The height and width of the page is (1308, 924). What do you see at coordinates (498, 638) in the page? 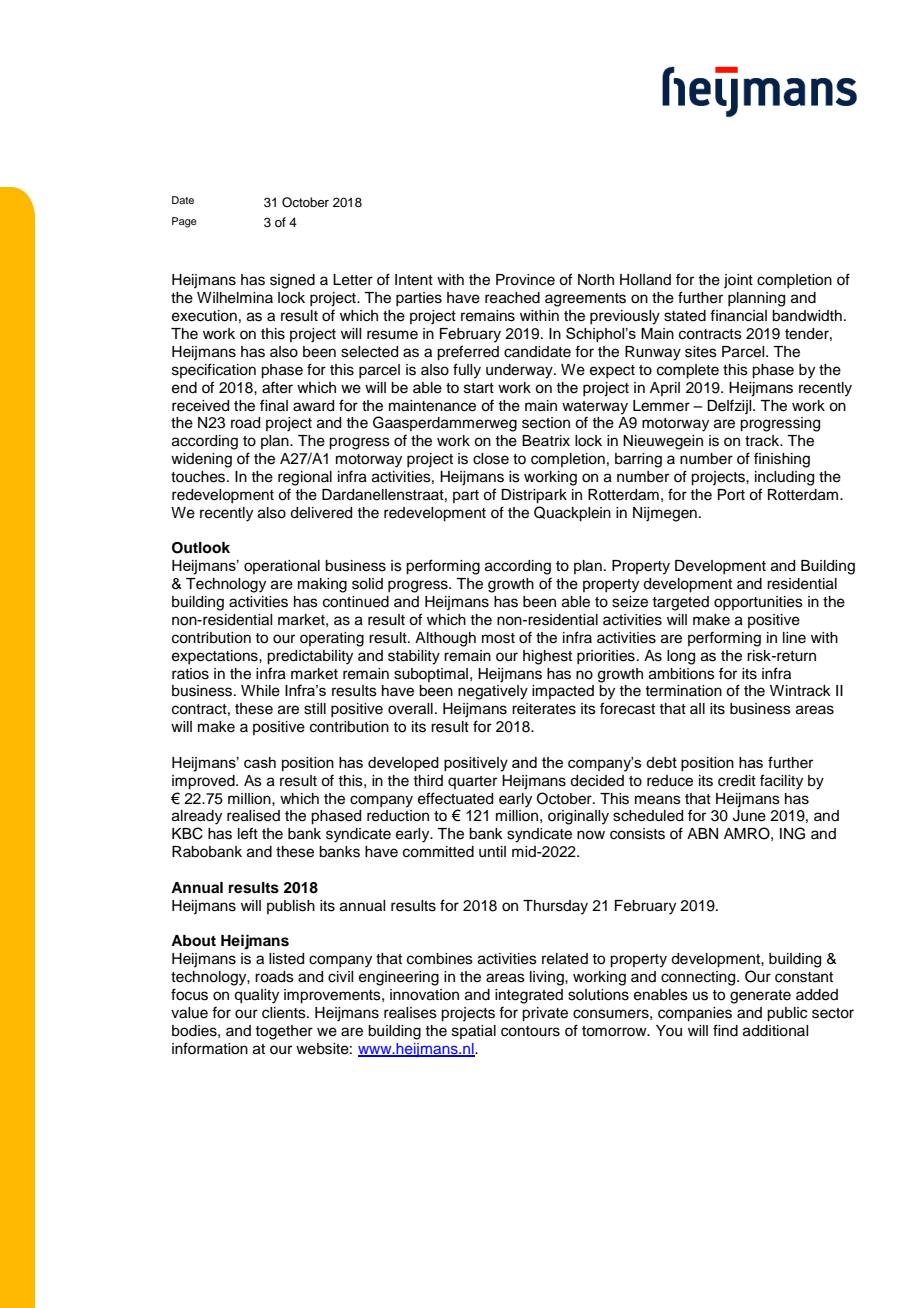
I see `most` at bounding box center [498, 638].
